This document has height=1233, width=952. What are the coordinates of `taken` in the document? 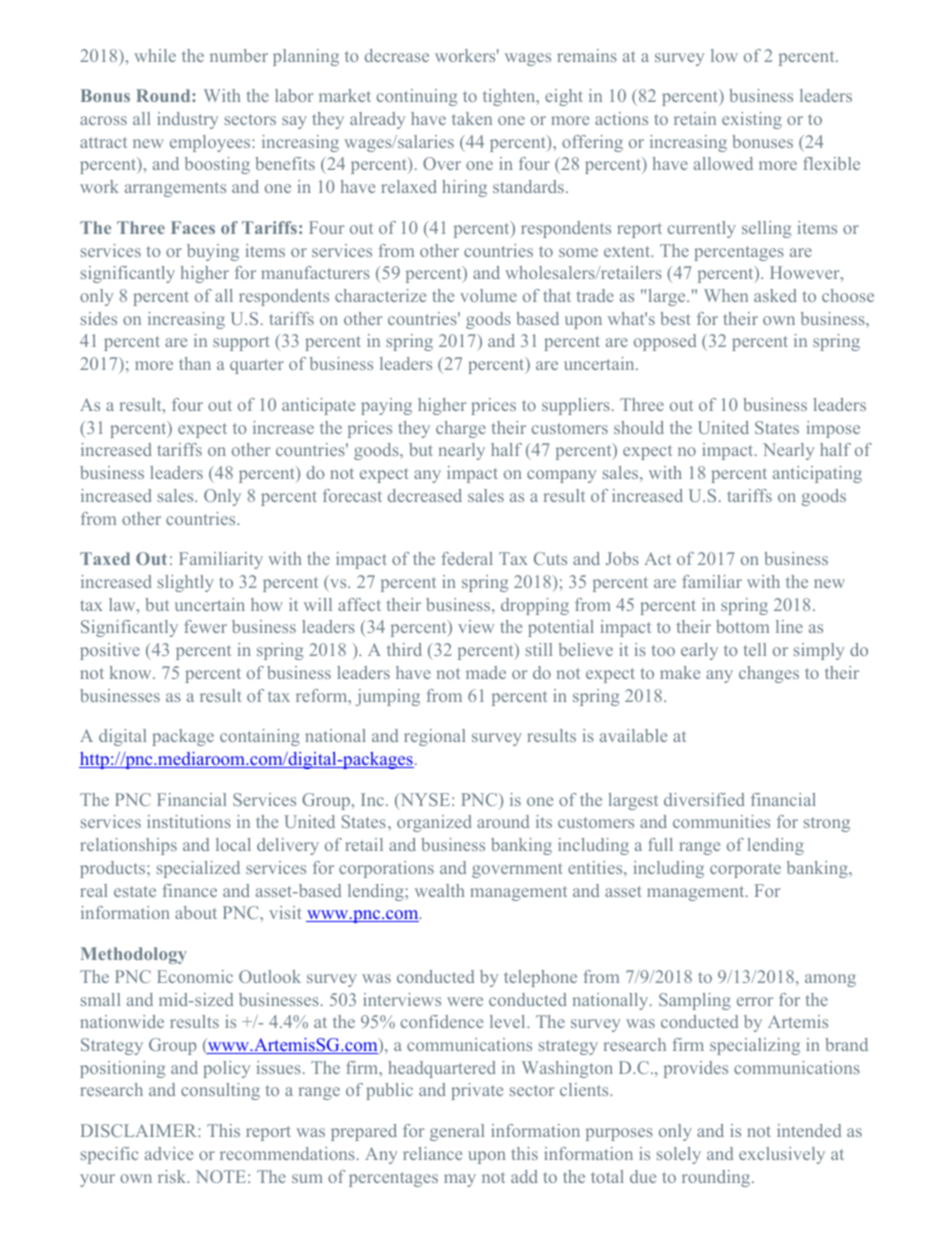 It's located at (472, 118).
